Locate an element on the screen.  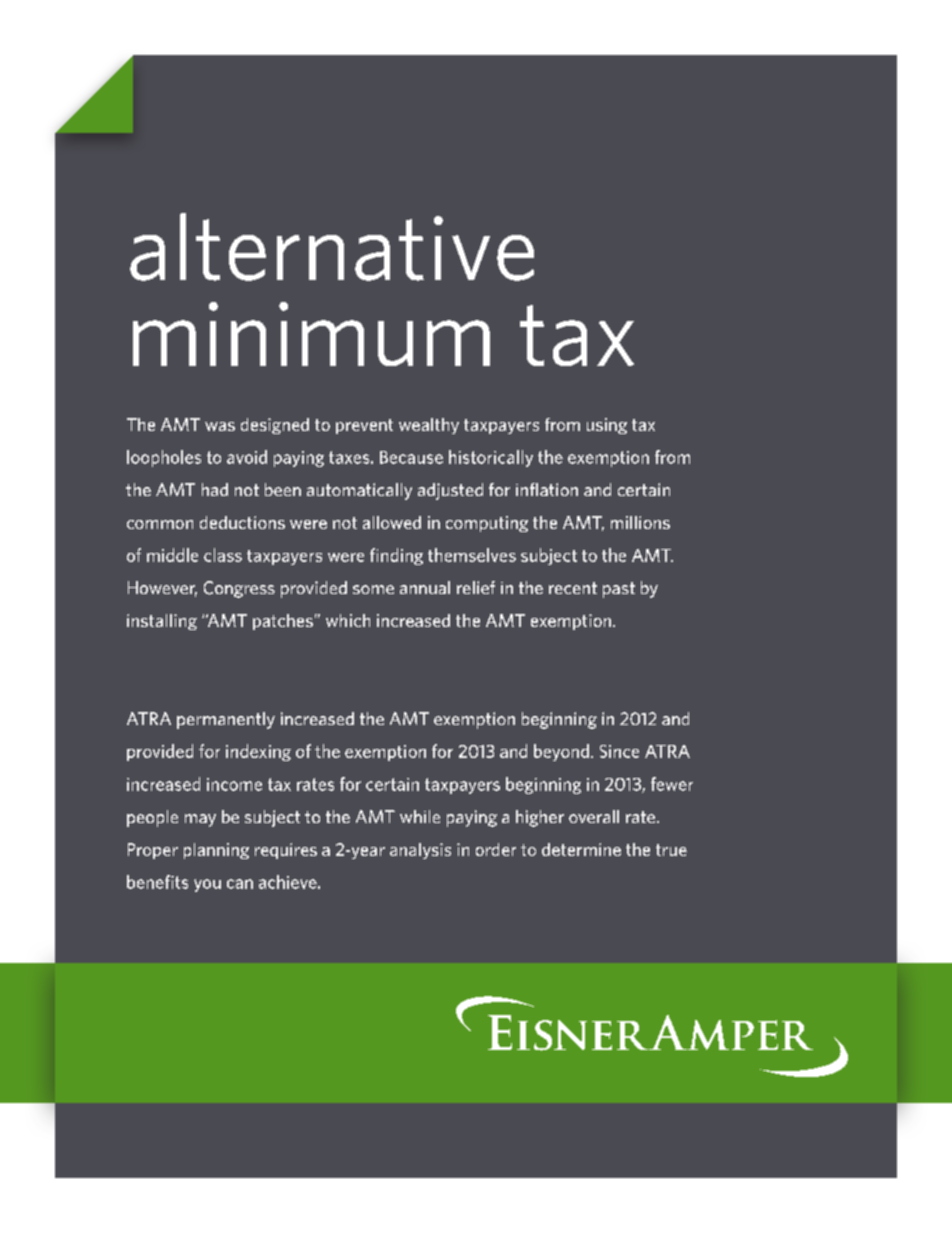
avoid is located at coordinates (247, 457).
